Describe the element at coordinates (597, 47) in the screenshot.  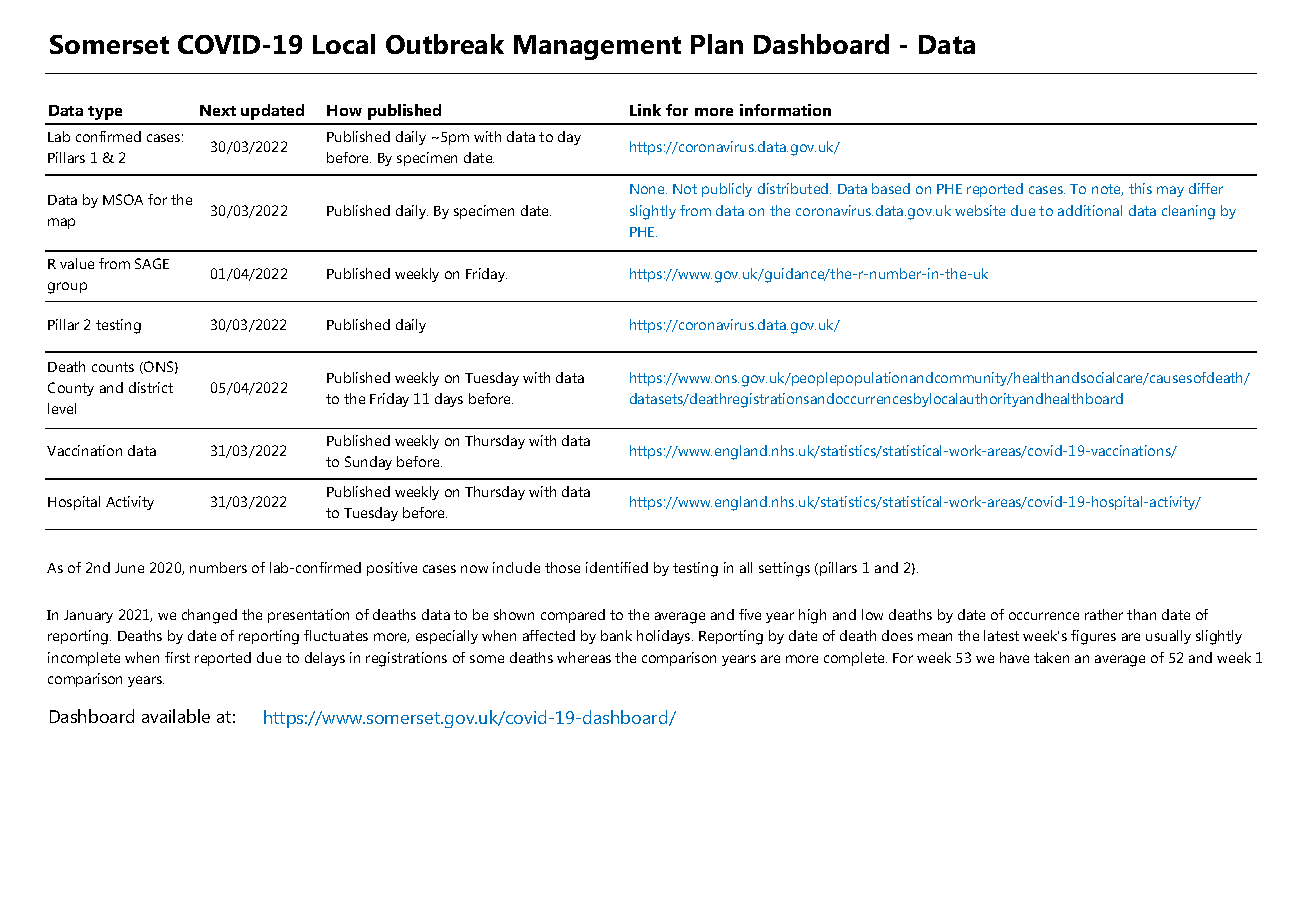
I see `Management` at that location.
